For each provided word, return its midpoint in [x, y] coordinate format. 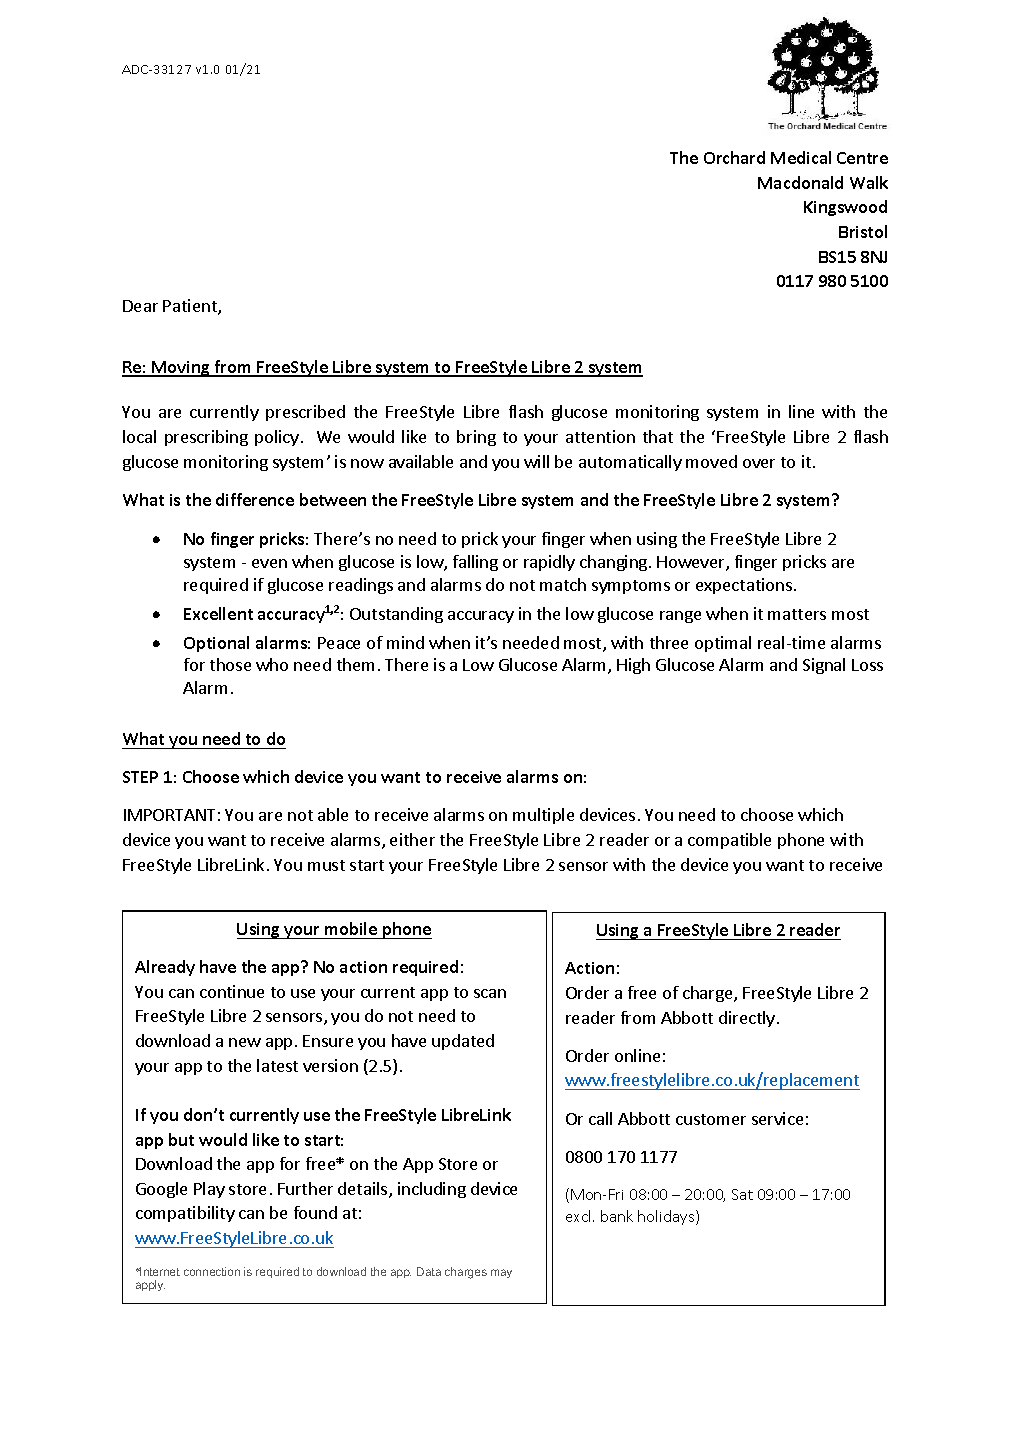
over [759, 463]
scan [490, 993]
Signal [824, 666]
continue [232, 991]
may [501, 1273]
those [230, 664]
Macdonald [800, 182]
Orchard [734, 157]
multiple [543, 816]
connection [212, 1271]
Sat [742, 1194]
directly [747, 1019]
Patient [191, 307]
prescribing [206, 438]
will [536, 461]
